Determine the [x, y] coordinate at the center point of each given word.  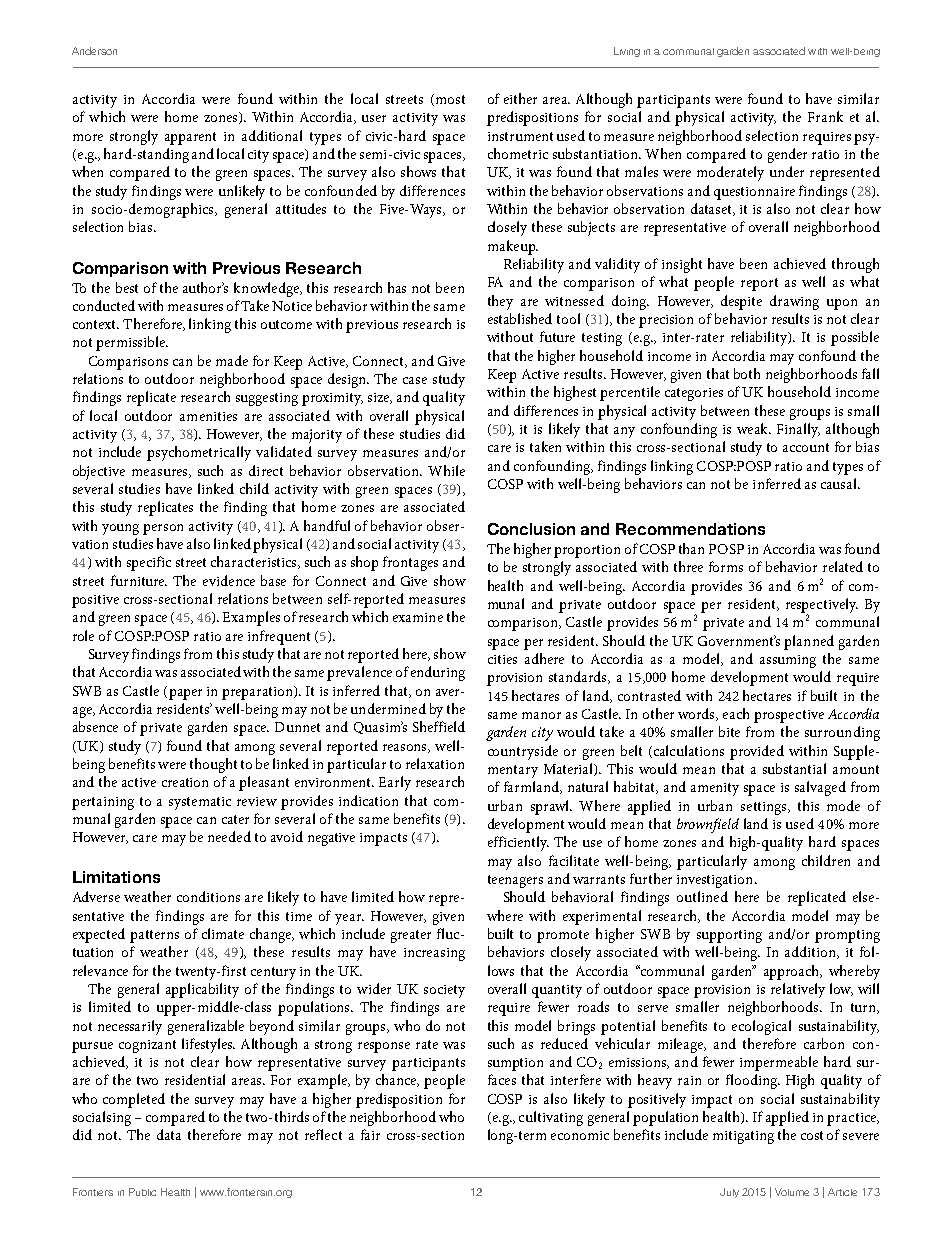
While [446, 470]
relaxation [435, 763]
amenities [208, 416]
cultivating [551, 1118]
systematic [200, 803]
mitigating [743, 1137]
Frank [825, 116]
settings [765, 808]
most [449, 100]
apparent [190, 138]
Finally [798, 430]
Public [142, 1192]
